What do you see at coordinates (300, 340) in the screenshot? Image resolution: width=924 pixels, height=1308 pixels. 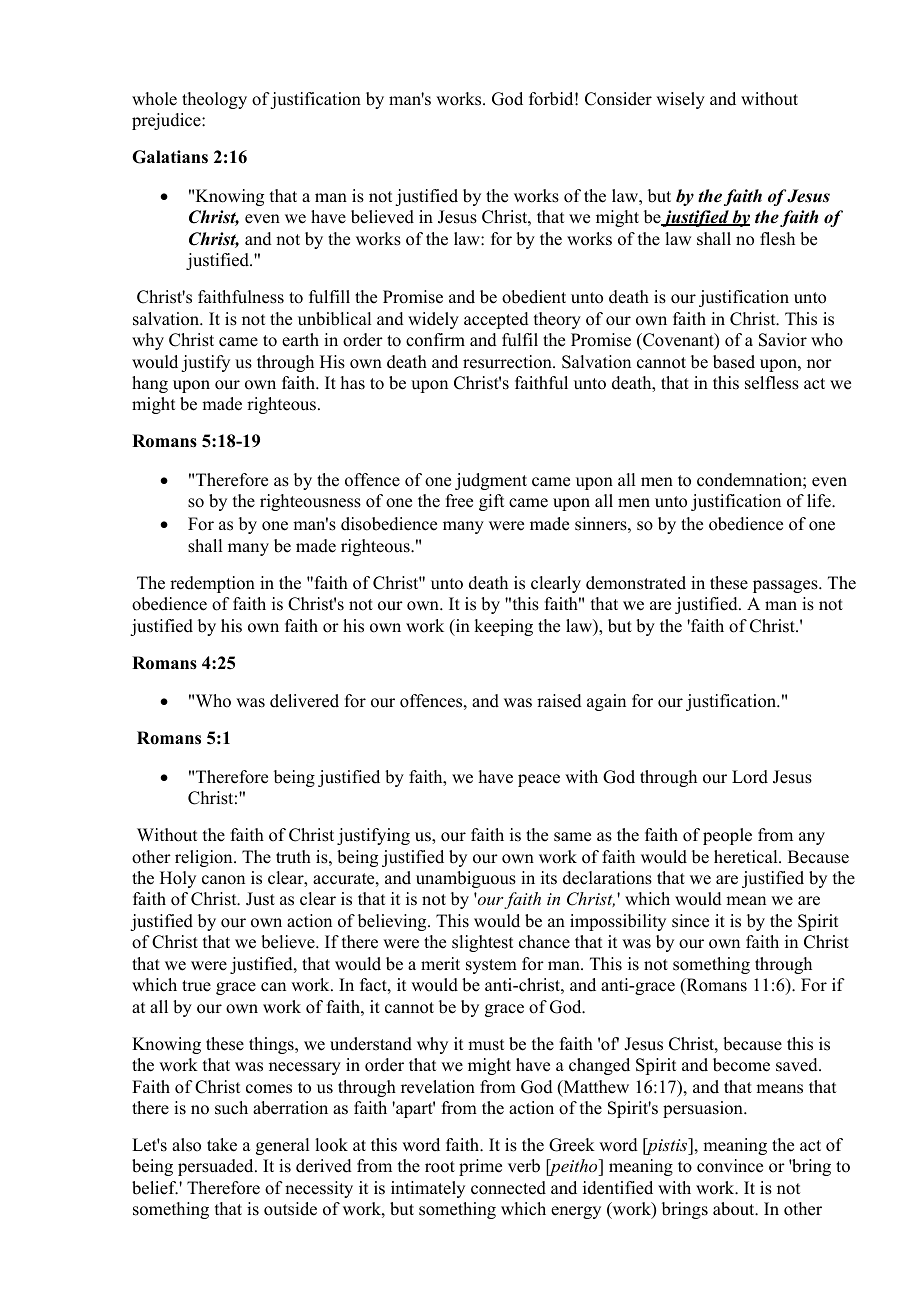 I see `earth` at bounding box center [300, 340].
